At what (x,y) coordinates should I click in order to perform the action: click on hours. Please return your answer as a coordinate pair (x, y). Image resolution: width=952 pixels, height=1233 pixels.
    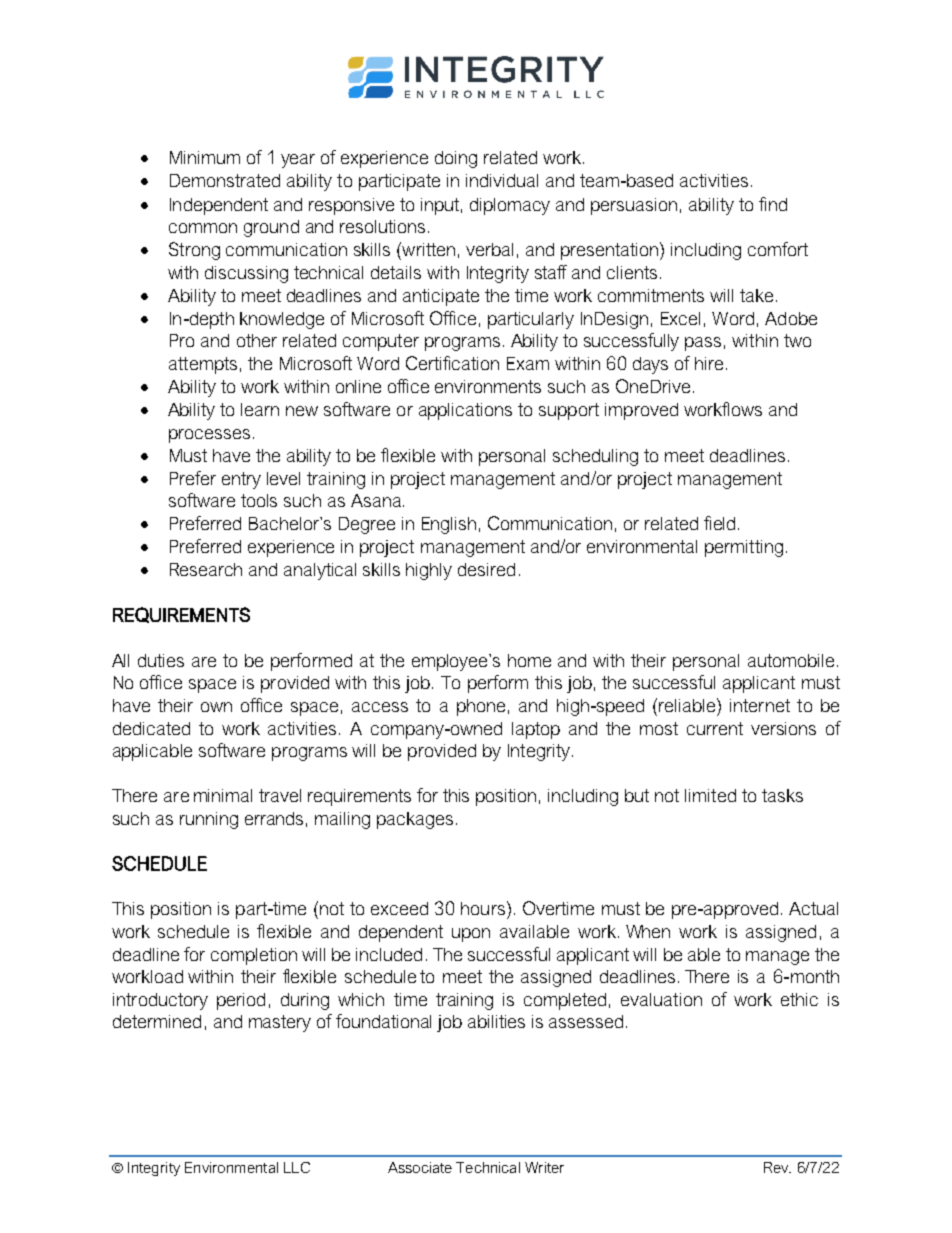
    Looking at the image, I should click on (483, 908).
